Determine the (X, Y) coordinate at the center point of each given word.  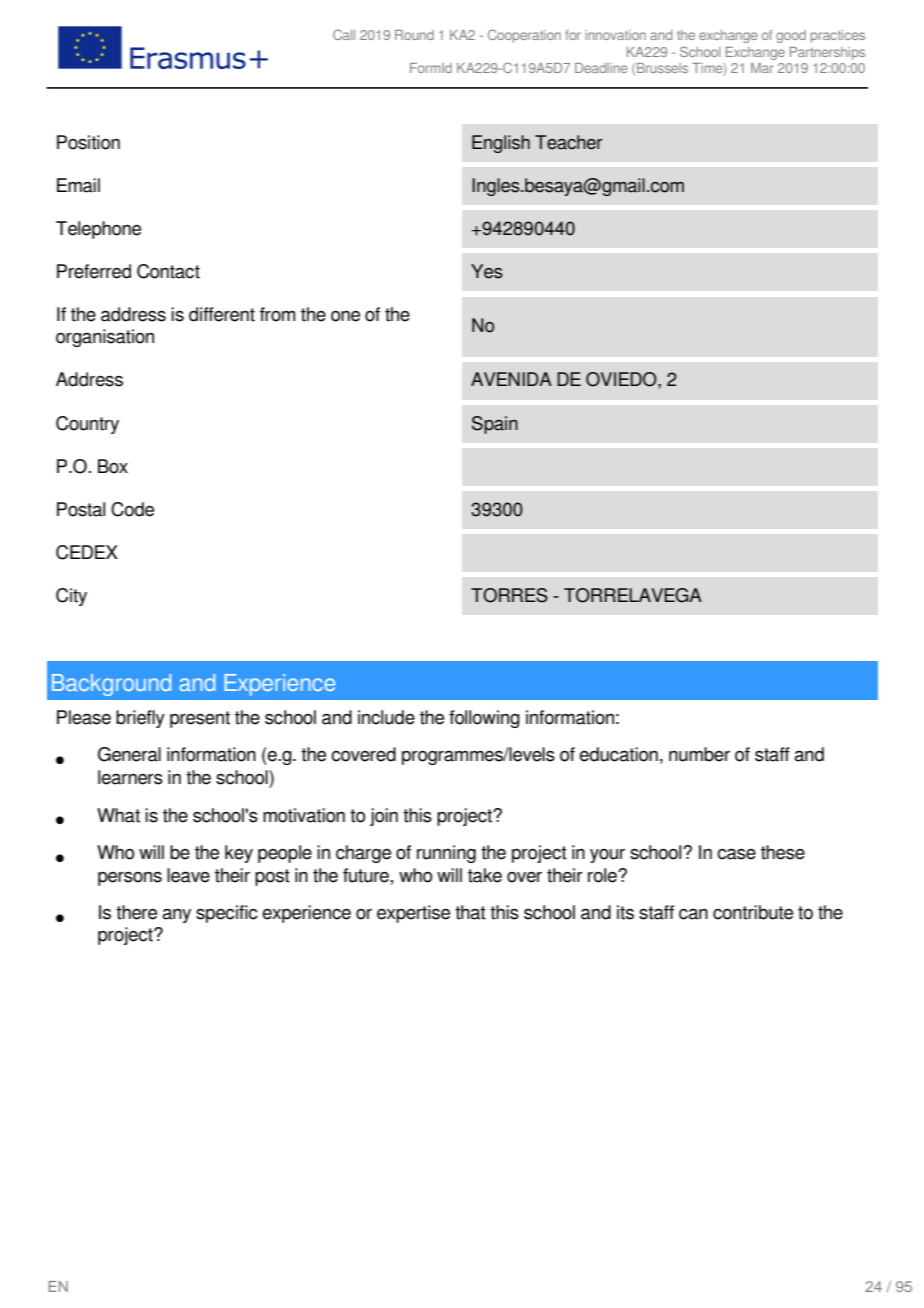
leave (188, 875)
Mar (762, 68)
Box (113, 466)
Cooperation (524, 36)
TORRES (509, 595)
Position (88, 142)
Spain (495, 425)
